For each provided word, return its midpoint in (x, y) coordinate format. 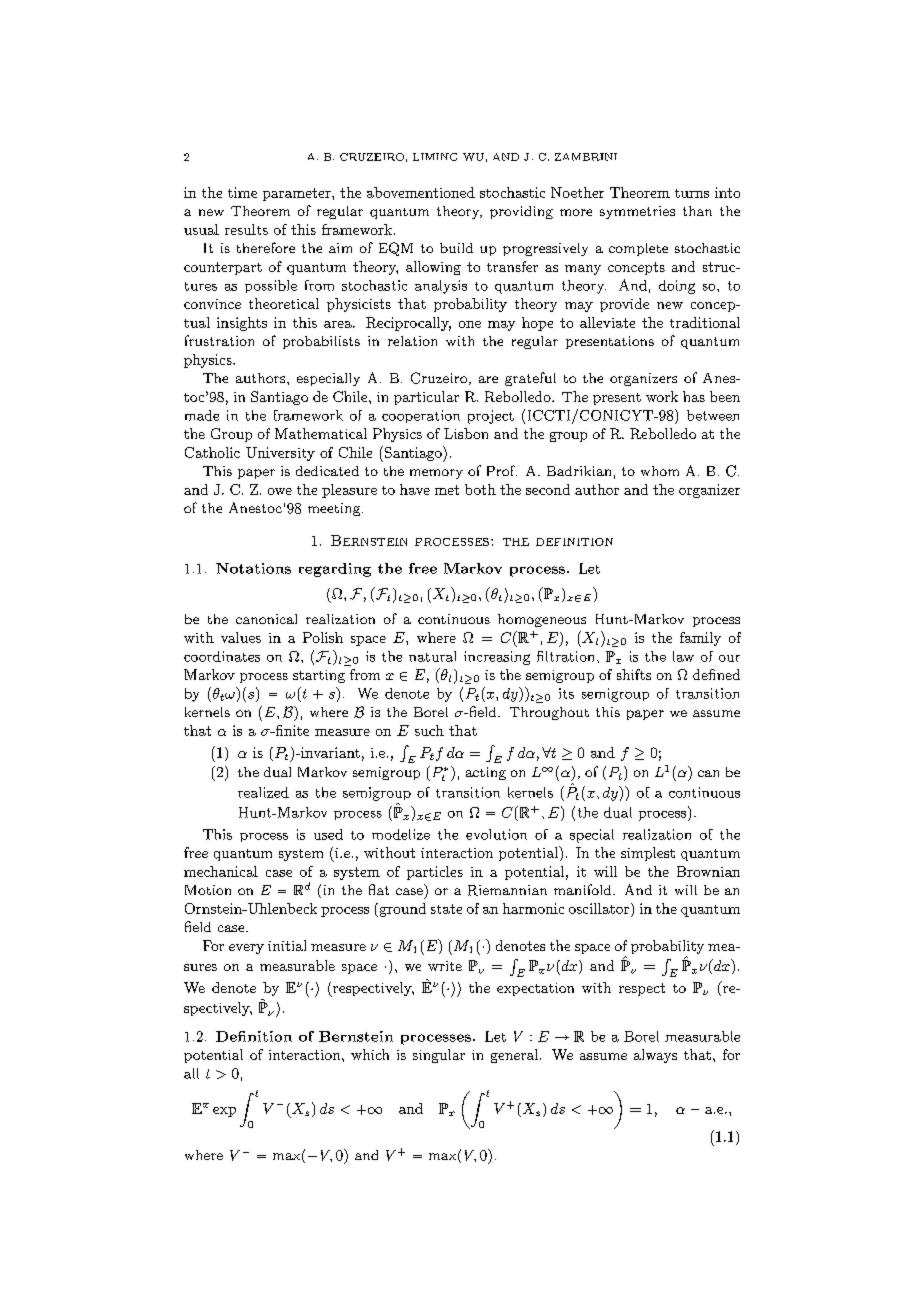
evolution (496, 834)
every (246, 949)
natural (432, 656)
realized (263, 792)
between (713, 415)
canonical (266, 619)
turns (692, 193)
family (700, 639)
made (202, 415)
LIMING (435, 157)
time (242, 192)
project (491, 417)
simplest (648, 854)
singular (439, 1056)
